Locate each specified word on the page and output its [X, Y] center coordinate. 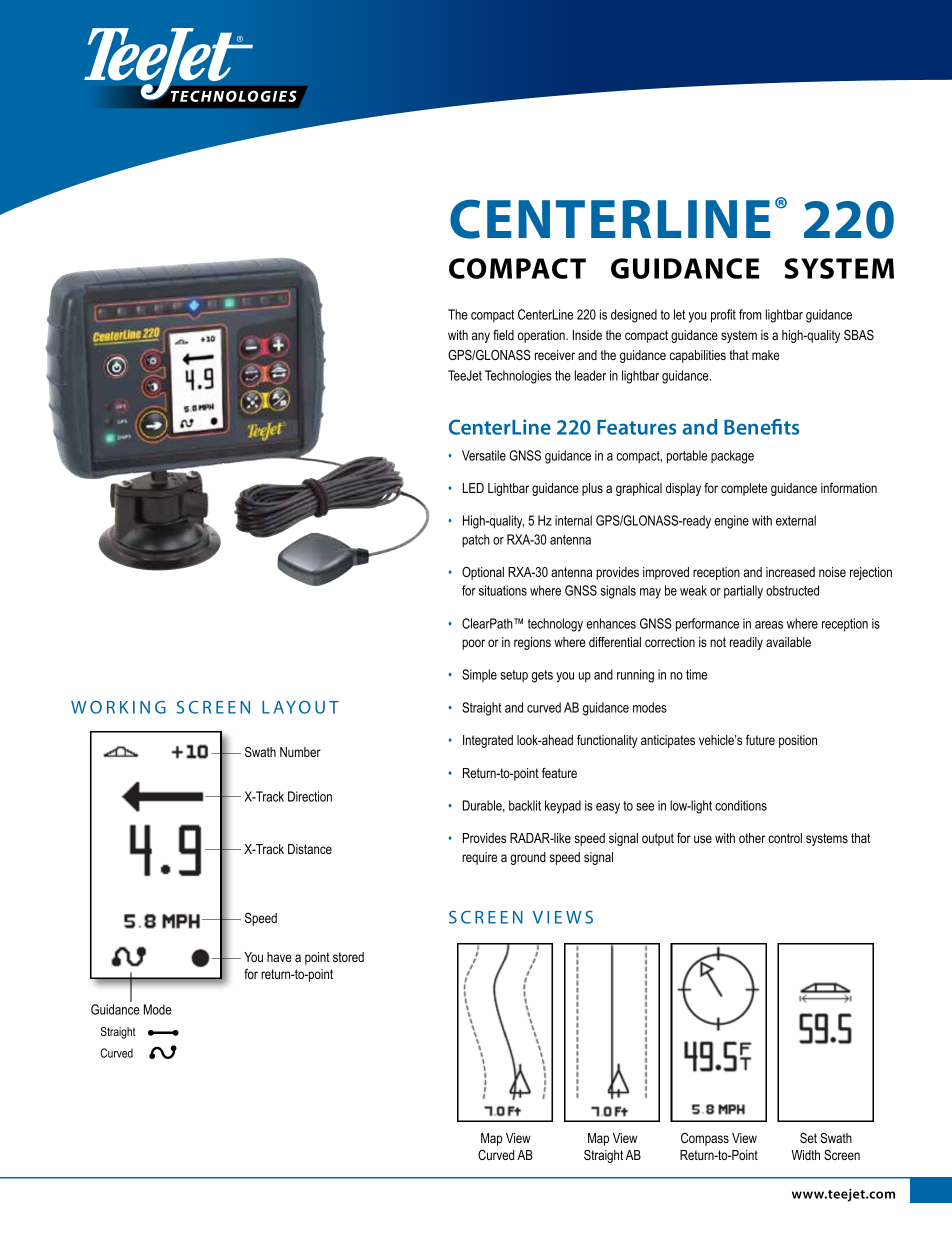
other [752, 838]
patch [476, 541]
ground [528, 858]
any [481, 337]
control [785, 838]
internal [573, 520]
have [279, 957]
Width [805, 1155]
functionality [607, 741]
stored [348, 957]
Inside [587, 335]
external [796, 520]
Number [300, 752]
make [766, 355]
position [798, 741]
